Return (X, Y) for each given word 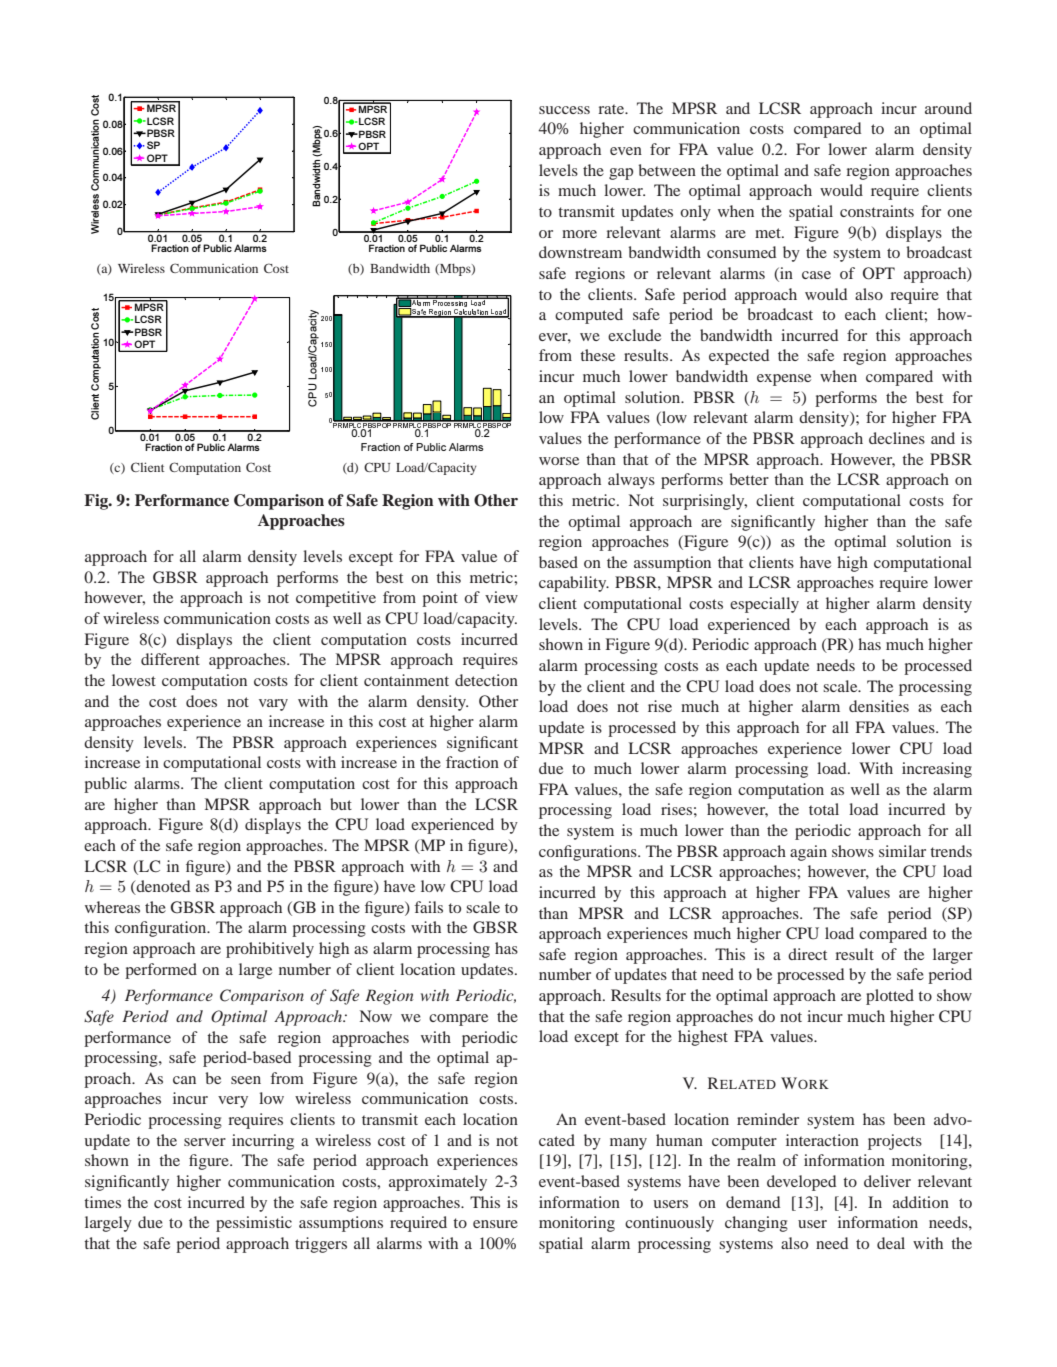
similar (902, 851)
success (564, 110)
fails (429, 907)
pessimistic (254, 1224)
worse (559, 461)
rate (612, 109)
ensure (495, 1224)
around (948, 108)
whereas (112, 907)
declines (897, 438)
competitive (336, 599)
